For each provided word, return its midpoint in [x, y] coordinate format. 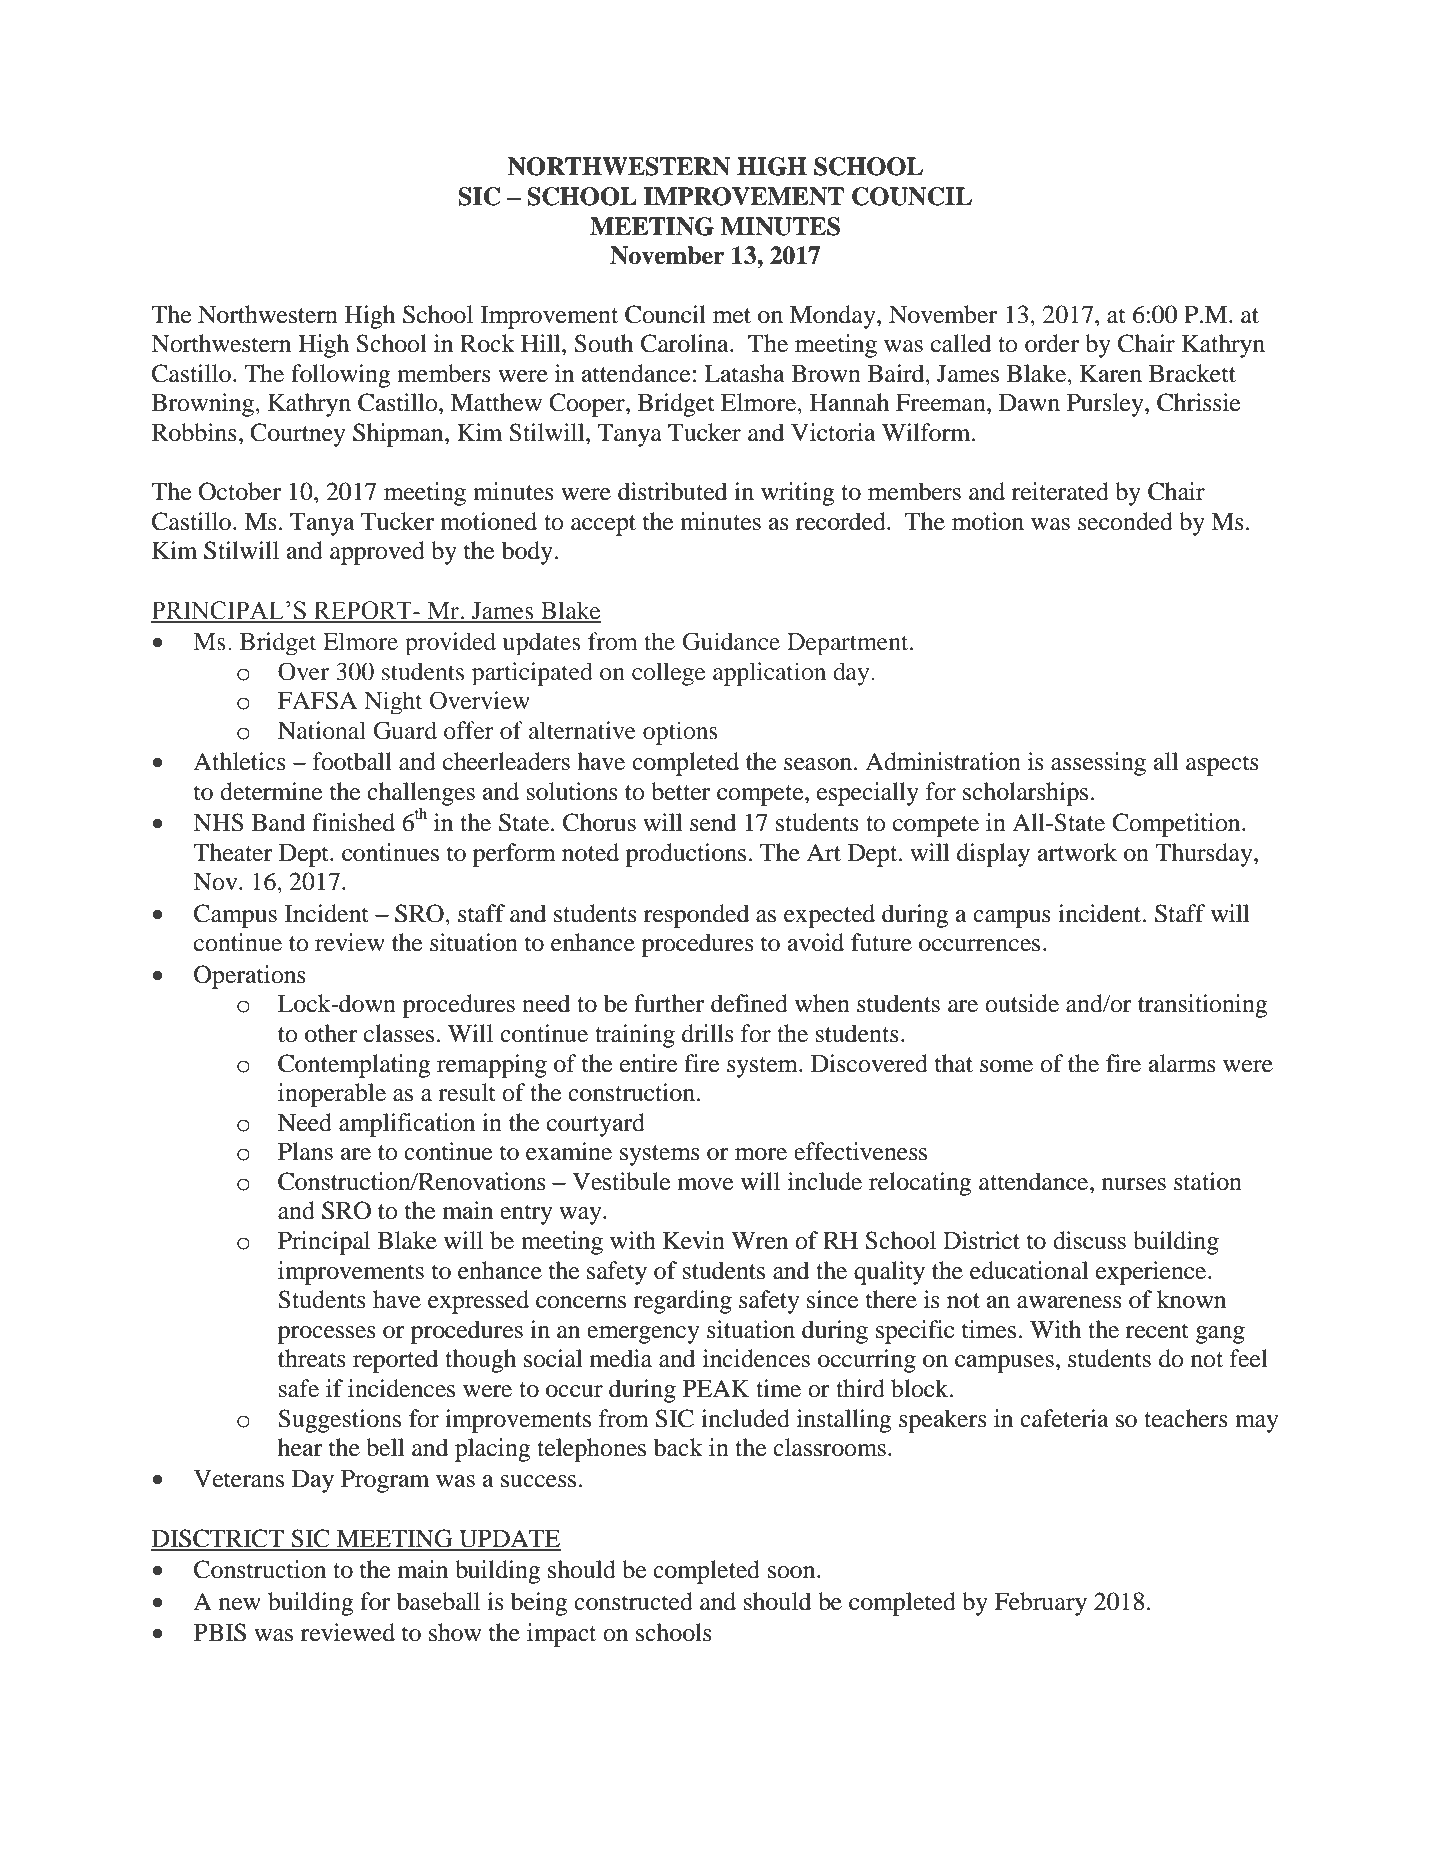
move [706, 1184]
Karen [1111, 374]
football [352, 761]
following [341, 376]
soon [793, 1572]
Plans [305, 1151]
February [1040, 1604]
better [680, 791]
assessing [1098, 764]
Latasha [744, 373]
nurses [1134, 1184]
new [240, 1604]
